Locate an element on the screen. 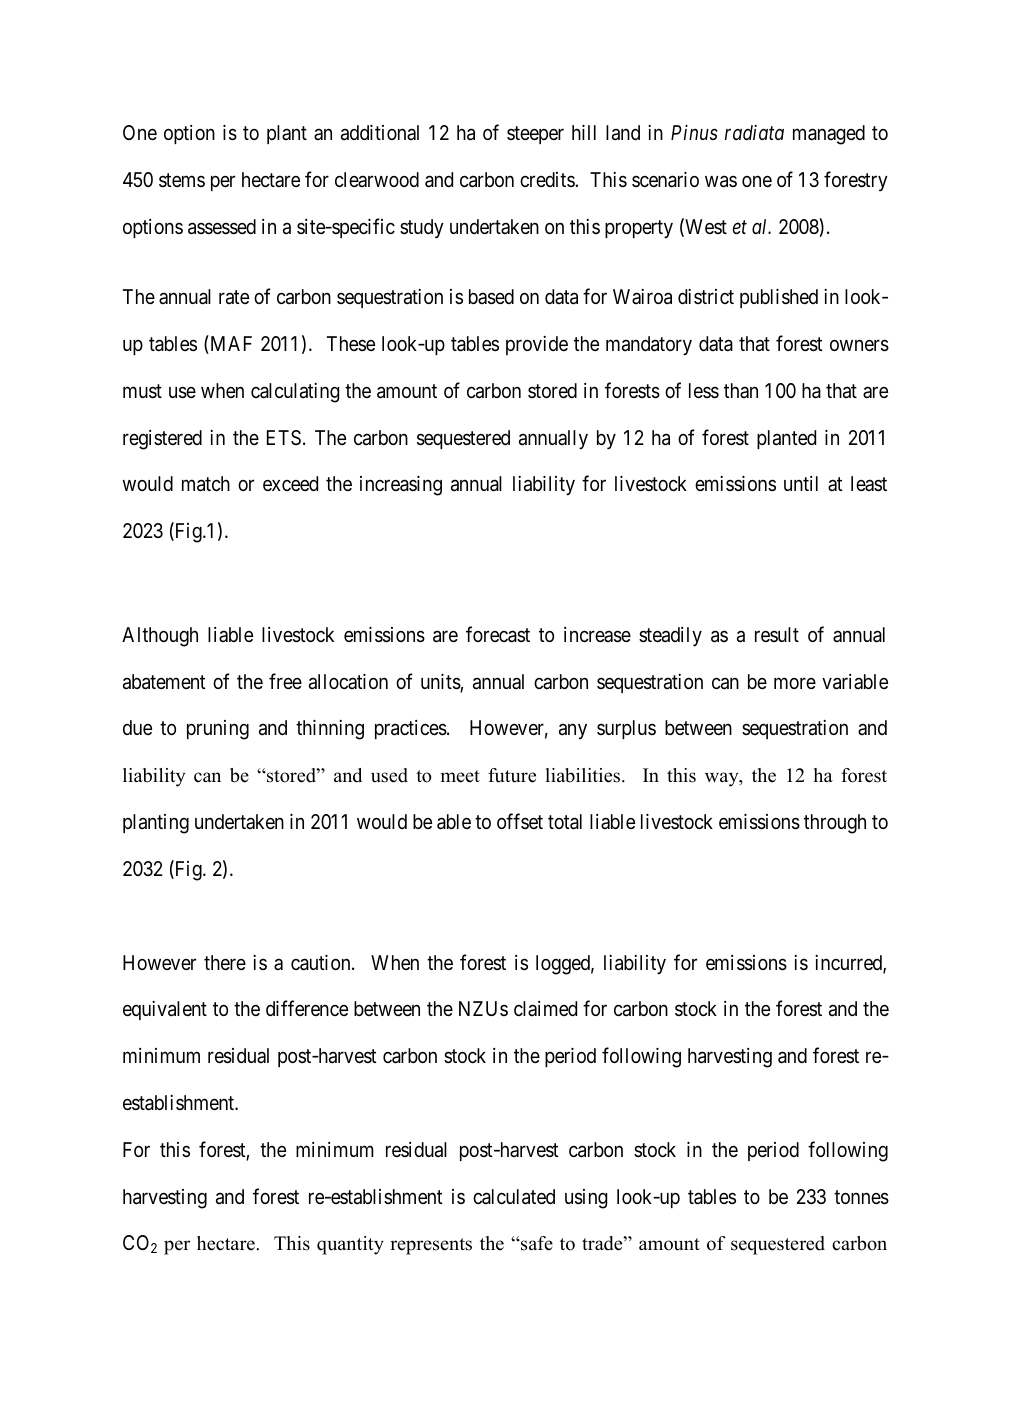 Image resolution: width=1010 pixels, height=1428 pixels. than is located at coordinates (741, 390).
